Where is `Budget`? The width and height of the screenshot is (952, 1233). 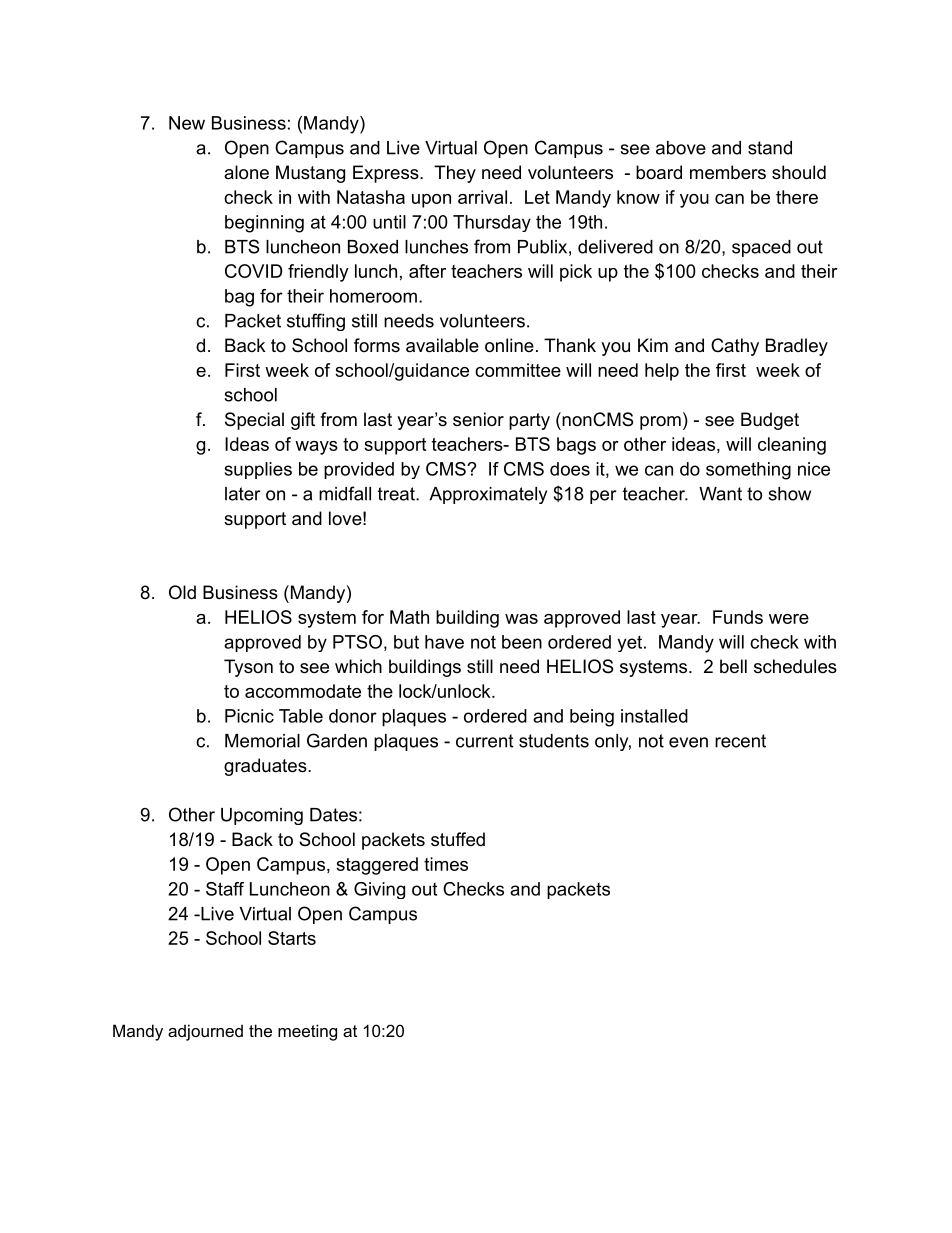 Budget is located at coordinates (770, 421).
